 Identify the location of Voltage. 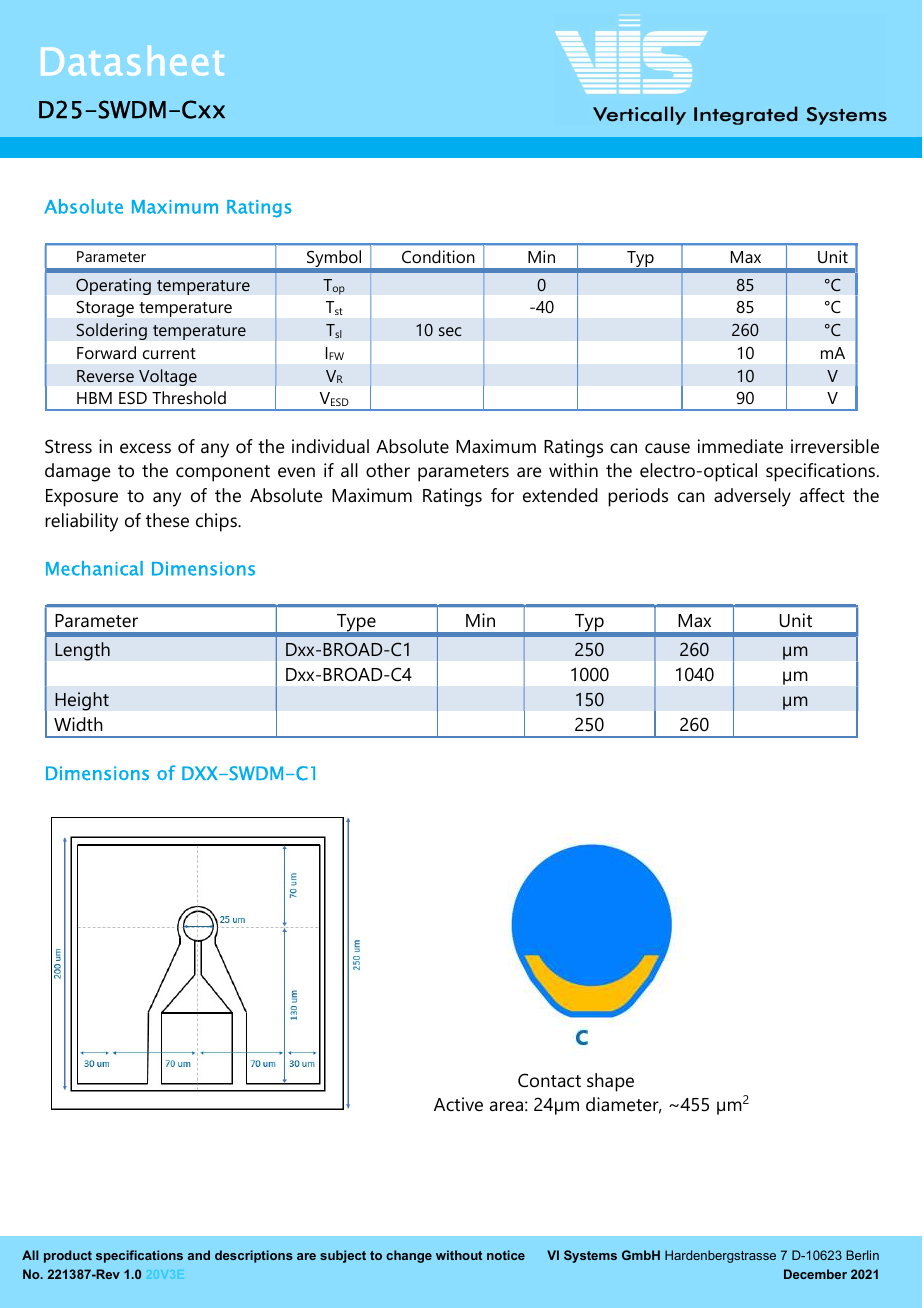
(168, 377).
